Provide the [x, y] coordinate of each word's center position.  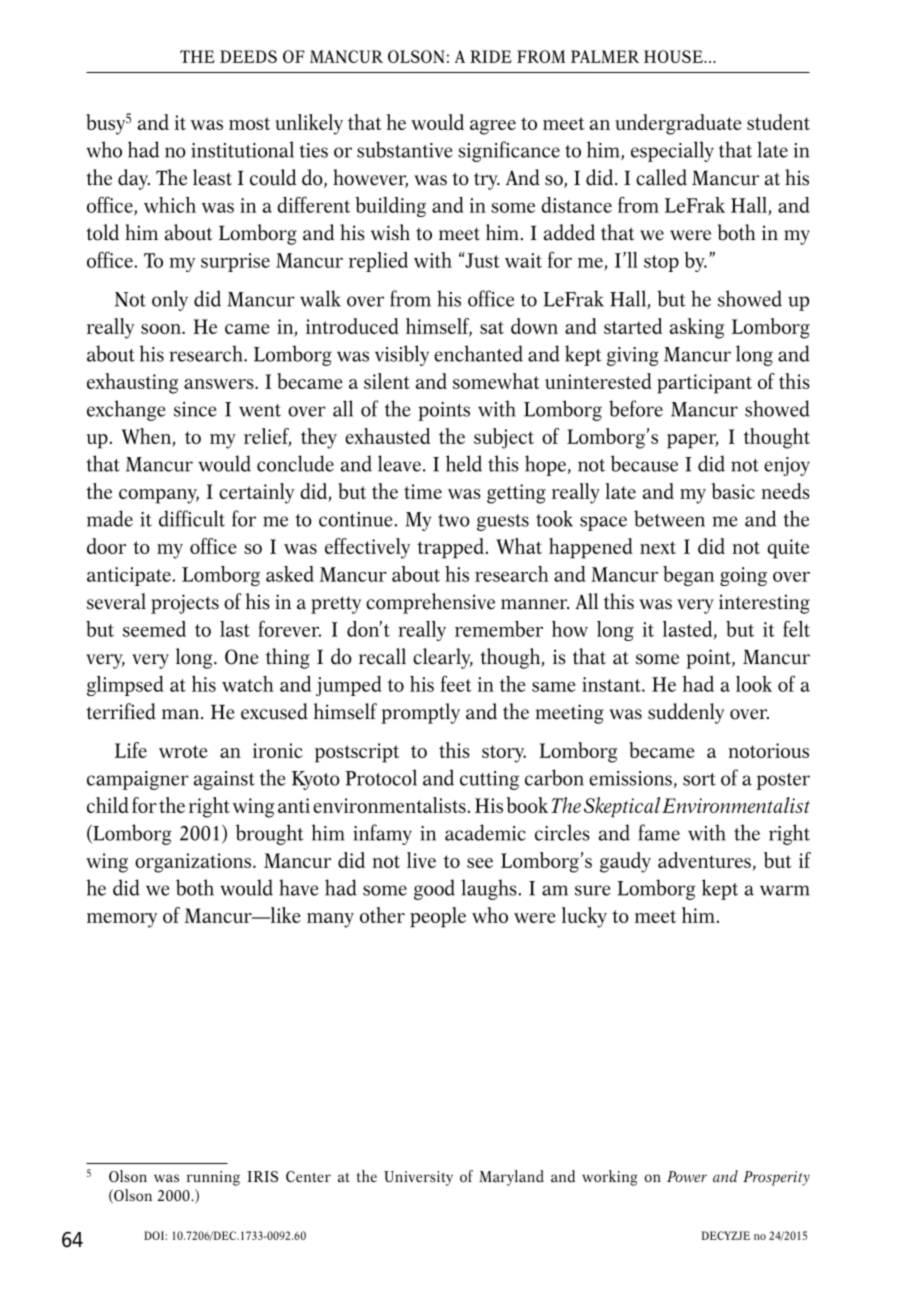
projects [185, 604]
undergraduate [678, 124]
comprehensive [430, 603]
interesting [764, 604]
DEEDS [248, 56]
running [213, 1178]
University [418, 1178]
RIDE [491, 56]
